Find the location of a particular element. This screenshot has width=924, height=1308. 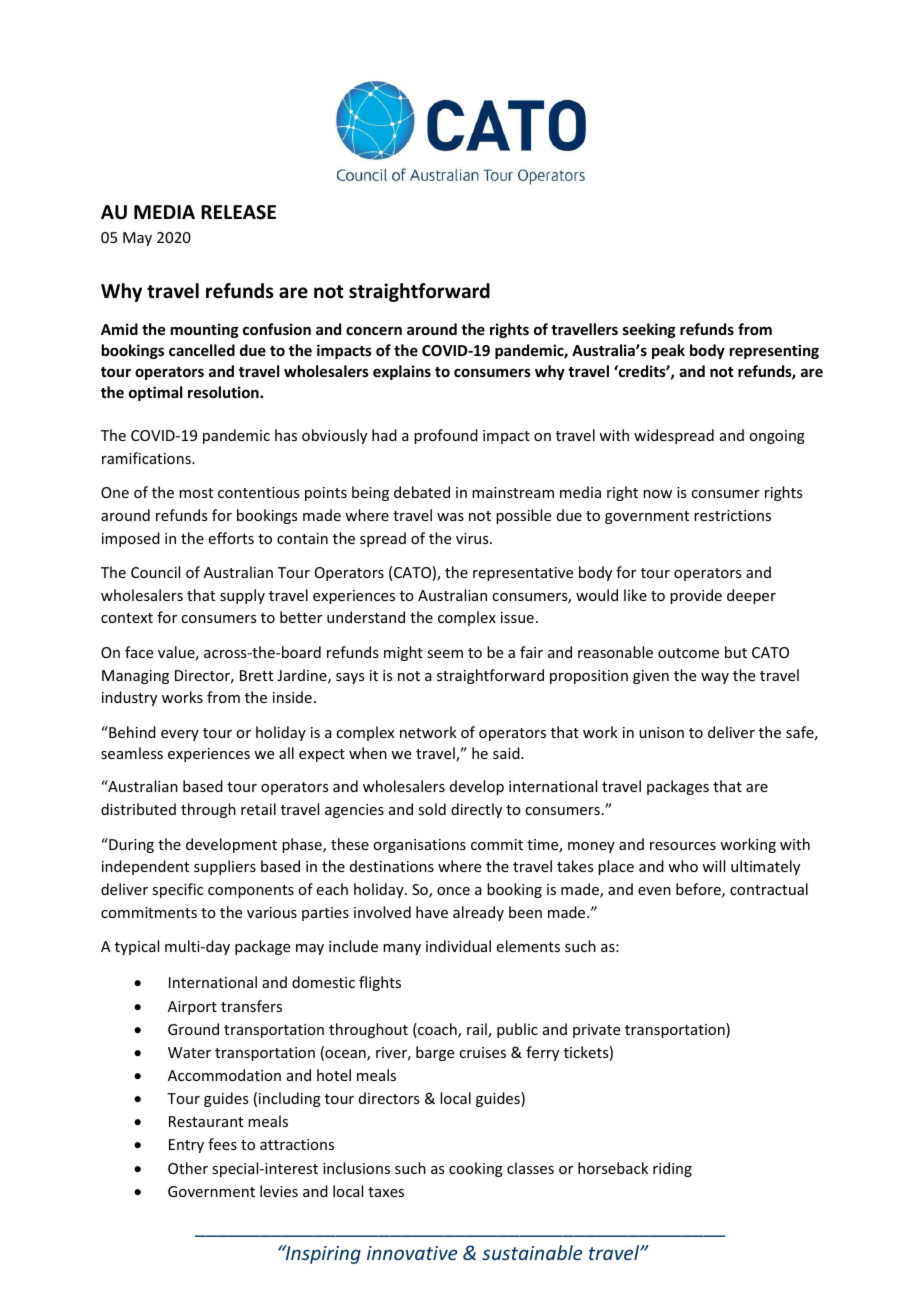

most is located at coordinates (196, 493).
